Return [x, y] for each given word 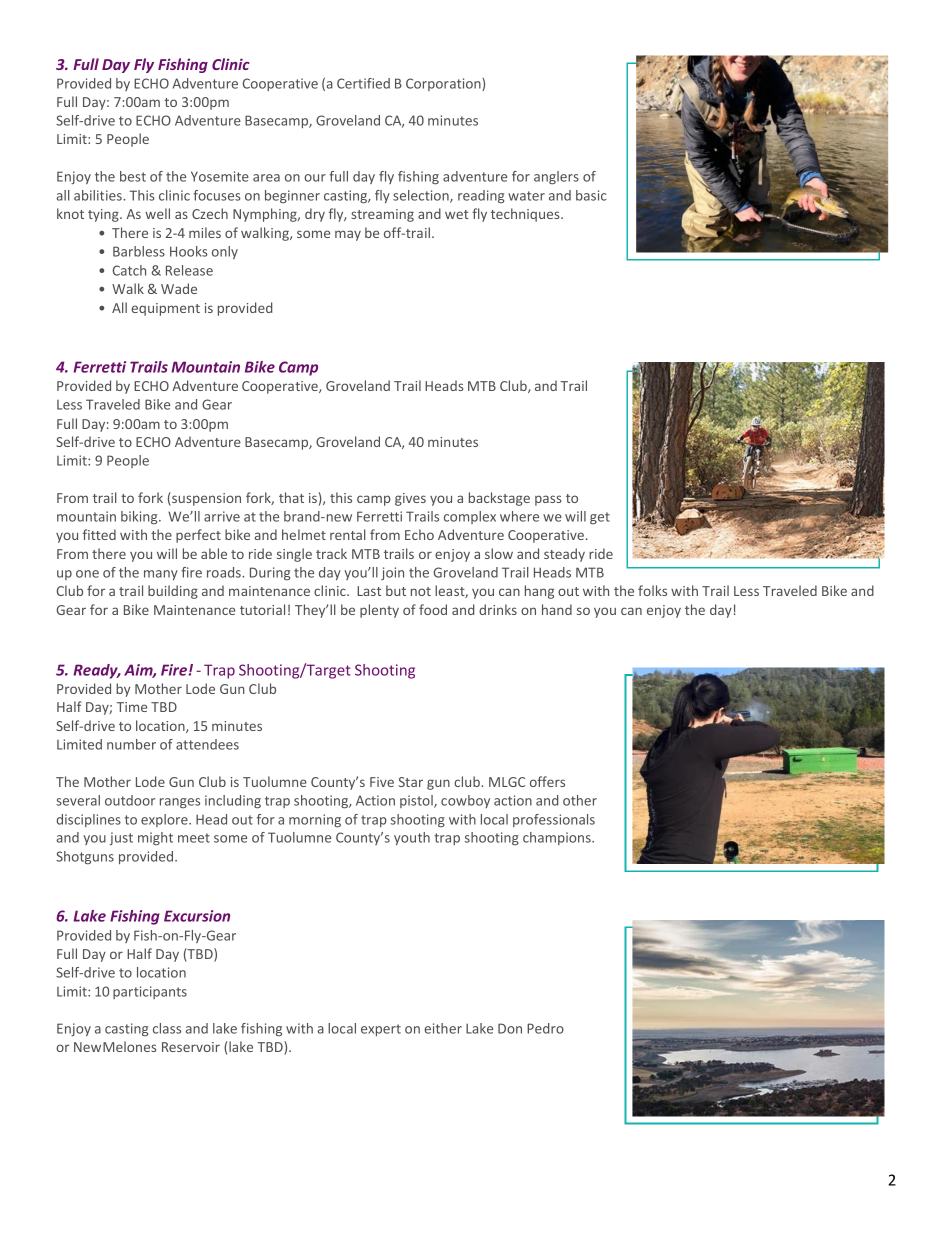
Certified [363, 83]
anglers [556, 177]
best [133, 176]
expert [381, 1030]
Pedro [545, 1028]
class [167, 1028]
